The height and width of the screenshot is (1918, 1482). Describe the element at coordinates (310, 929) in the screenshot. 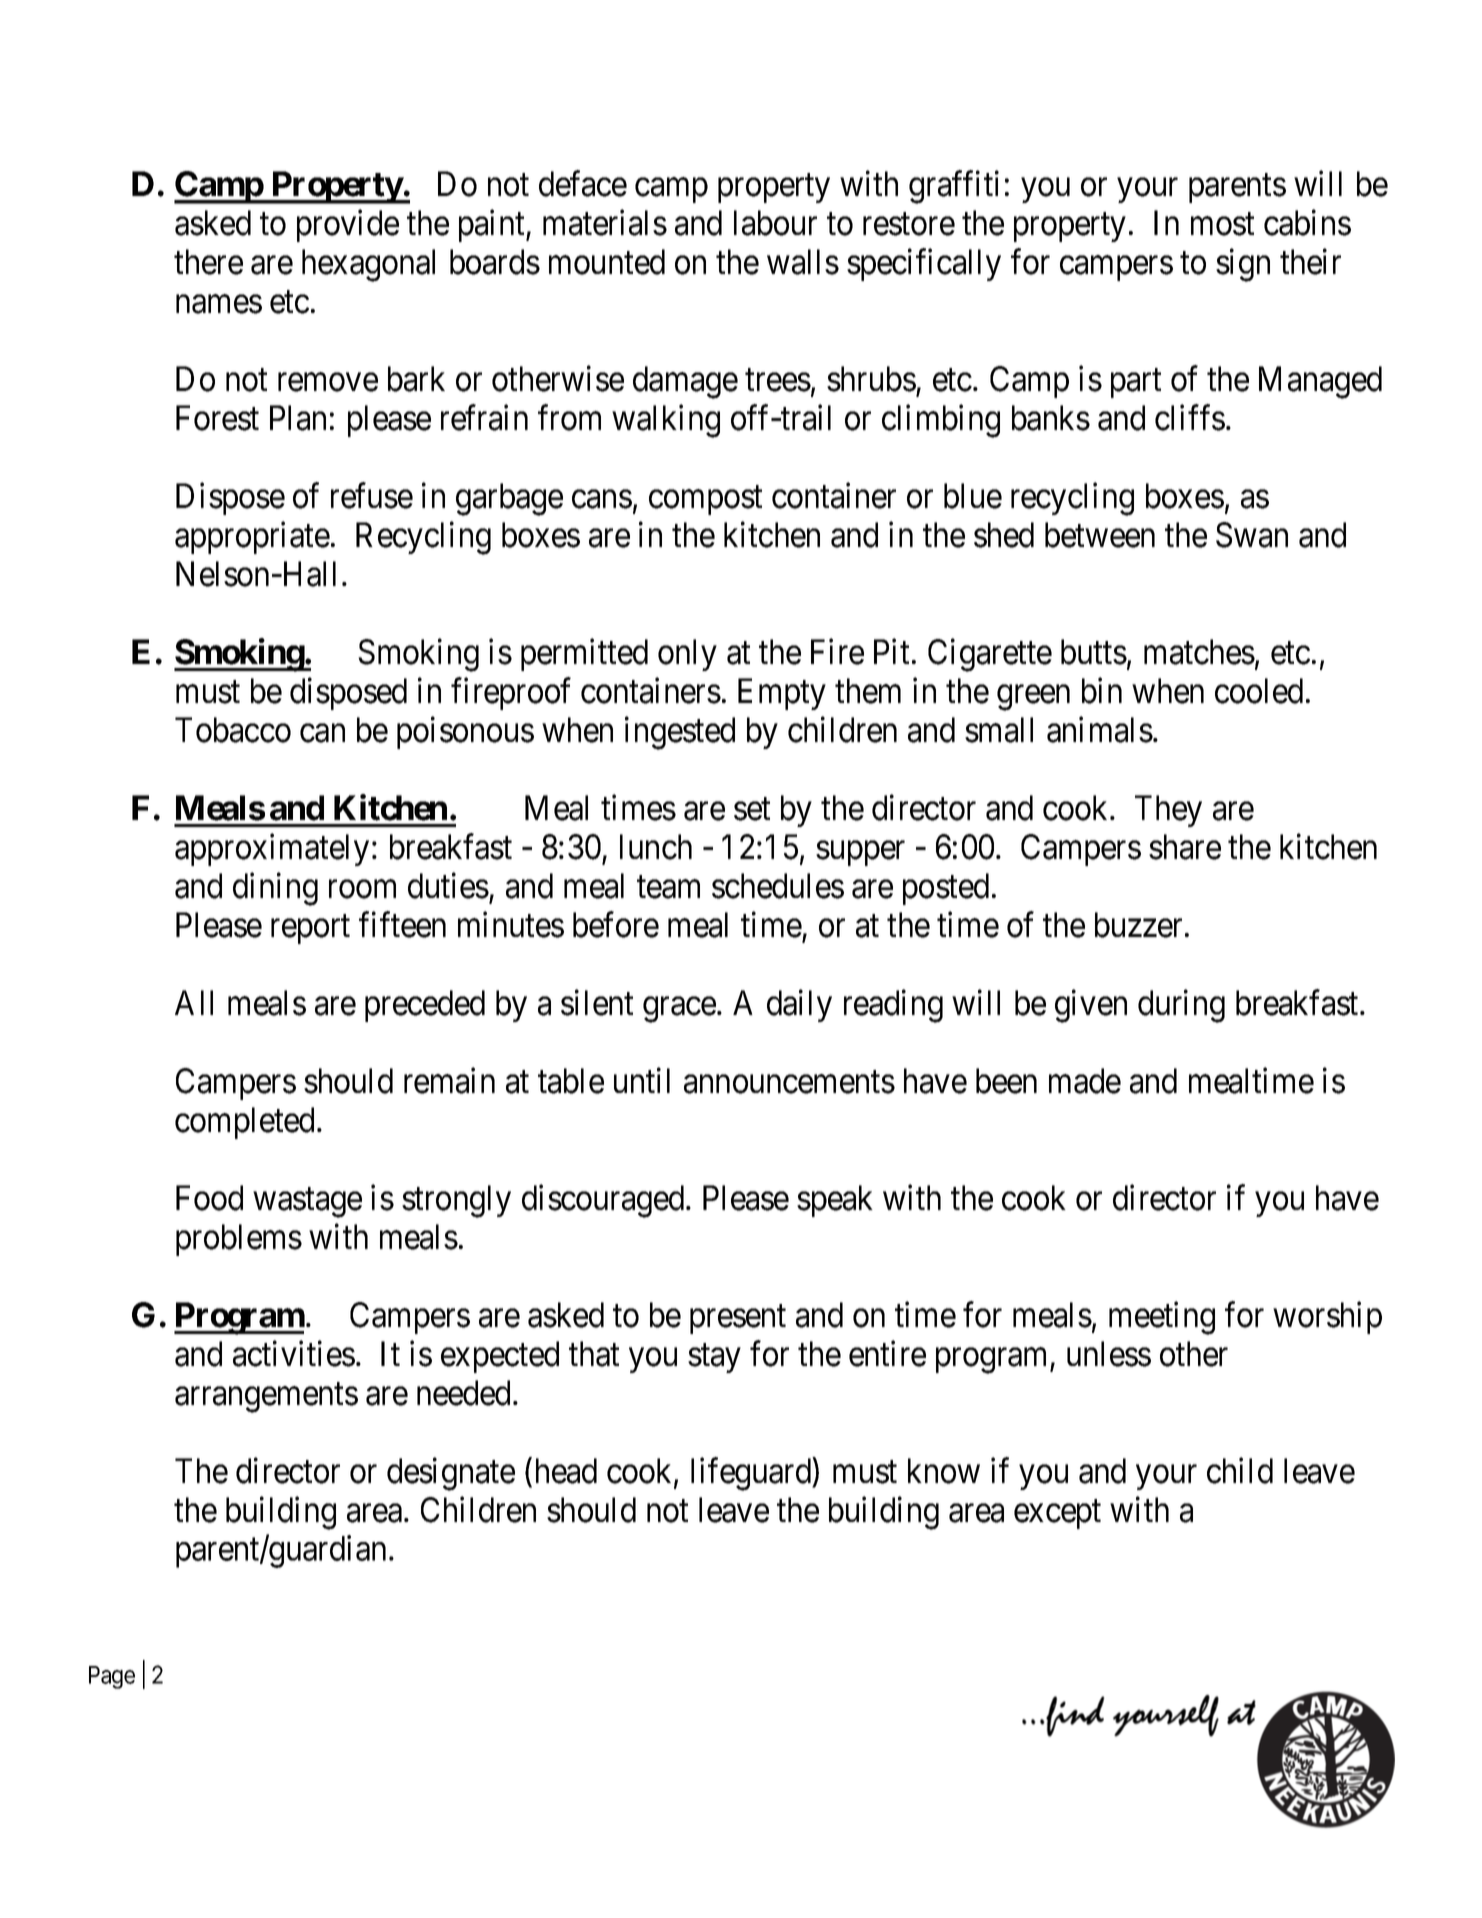

I see `report` at that location.
